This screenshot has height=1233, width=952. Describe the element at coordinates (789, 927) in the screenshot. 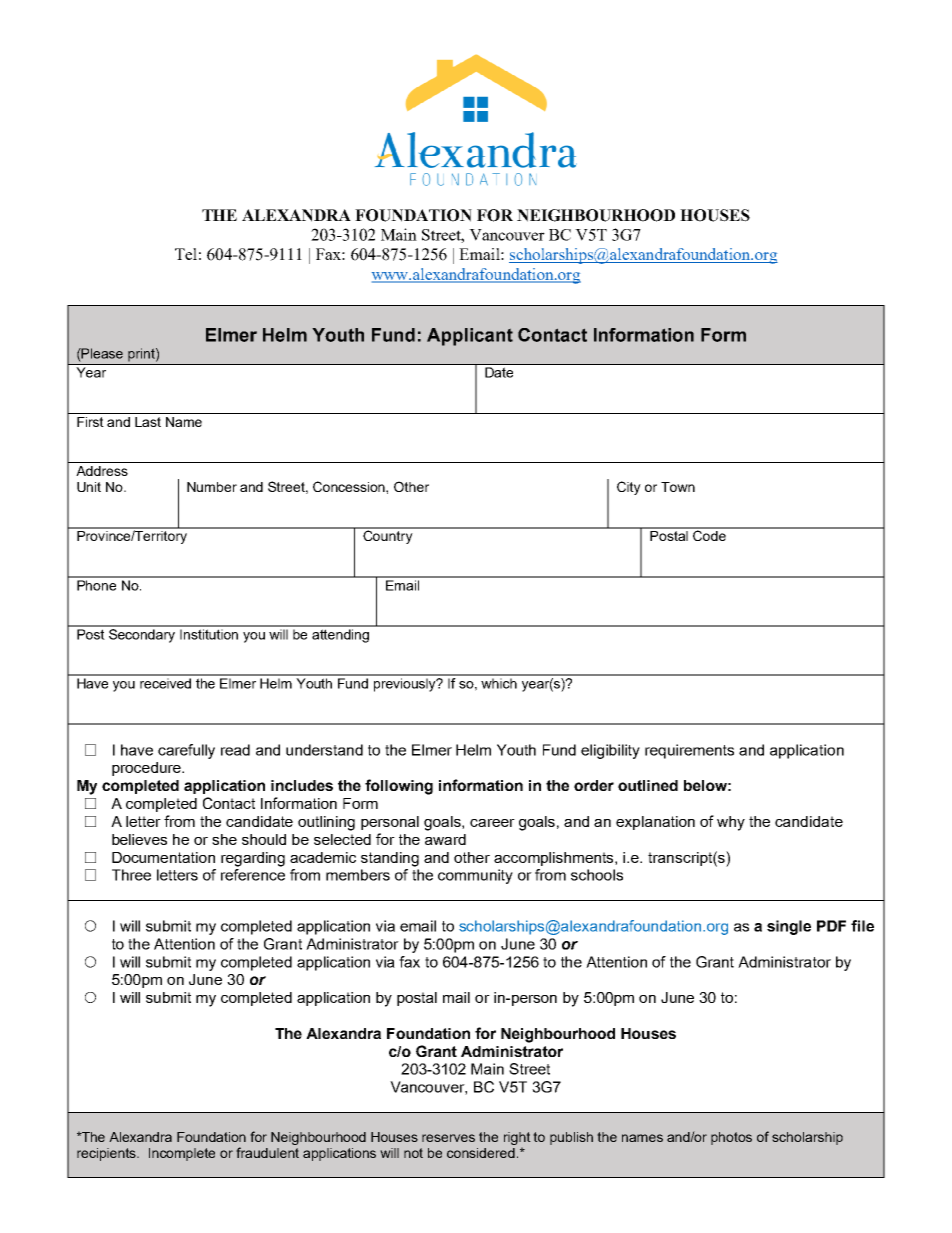

I see `single` at that location.
